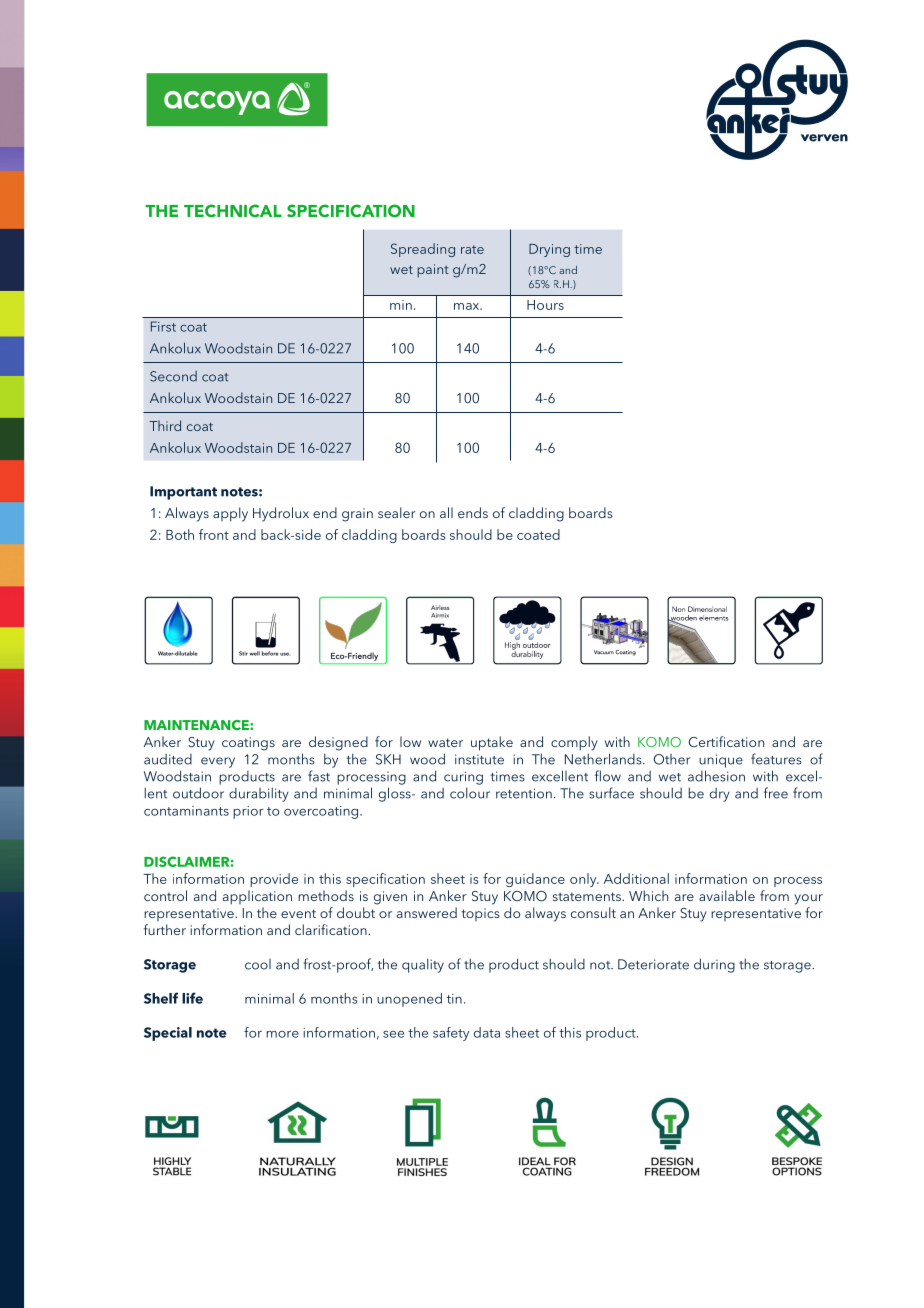 The width and height of the page is (924, 1308). What do you see at coordinates (433, 270) in the page?
I see `paint` at bounding box center [433, 270].
